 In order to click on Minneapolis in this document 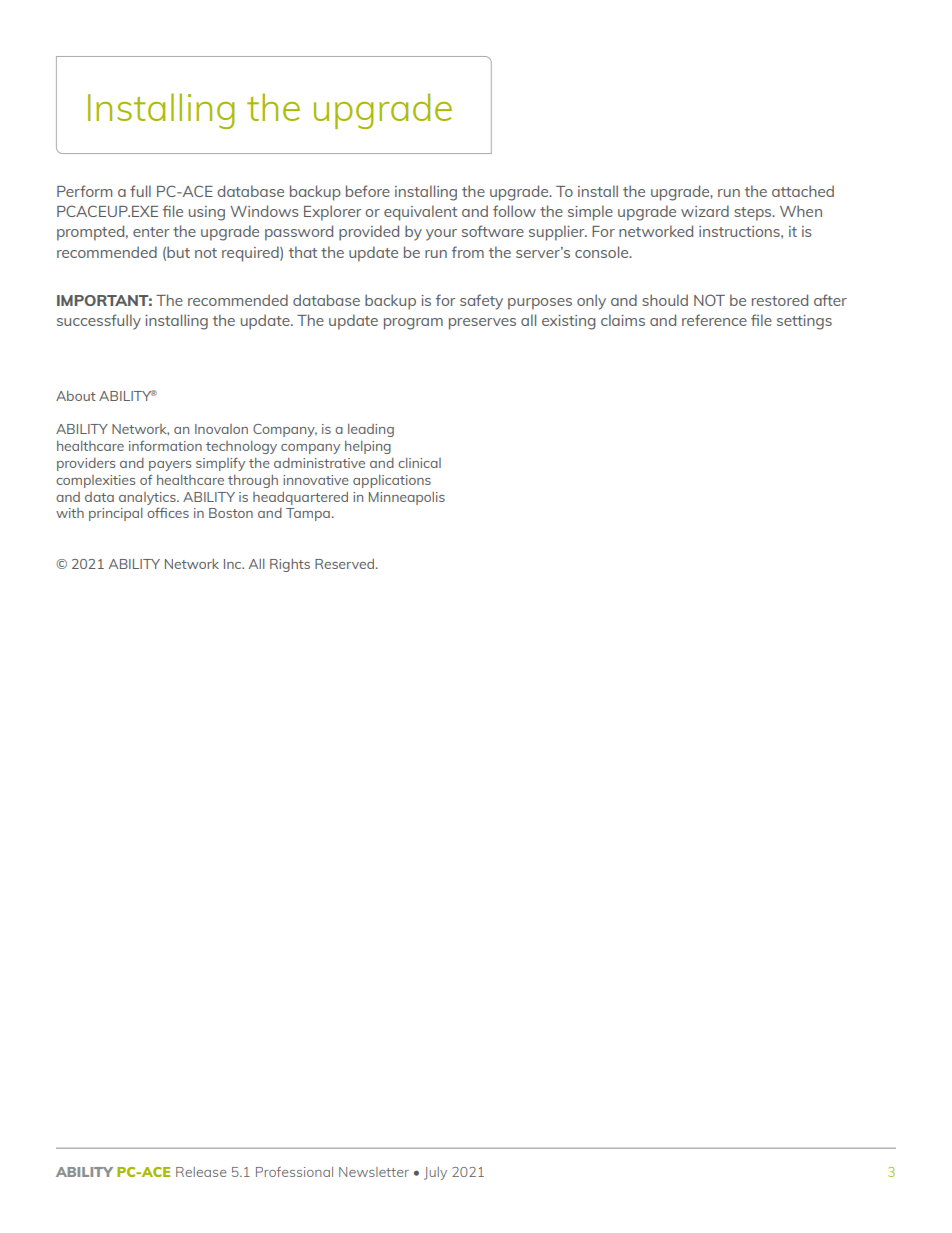, I will do `click(407, 498)`.
